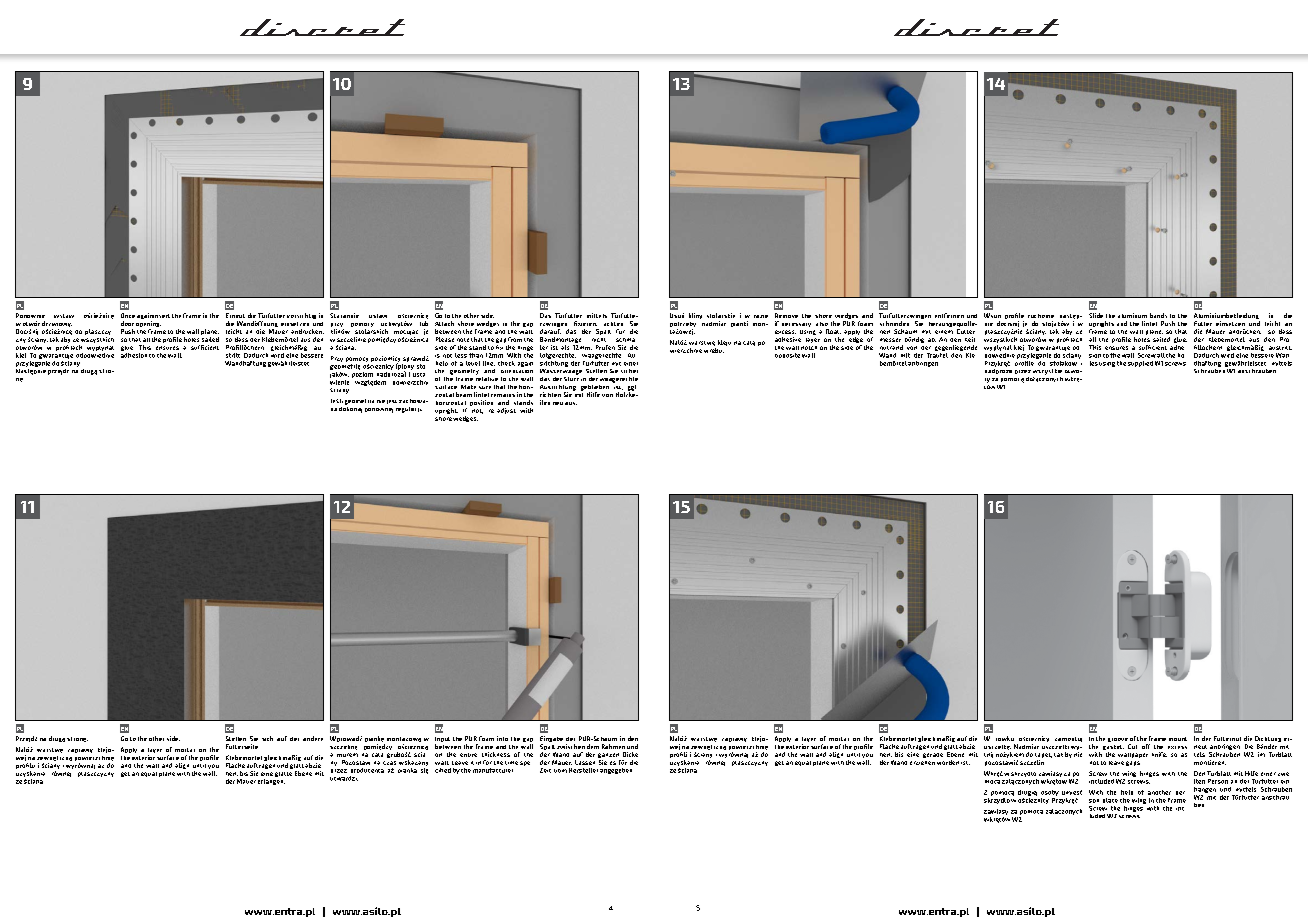 Image resolution: width=1308 pixels, height=924 pixels. Describe the element at coordinates (468, 755) in the screenshot. I see `entire` at that location.
